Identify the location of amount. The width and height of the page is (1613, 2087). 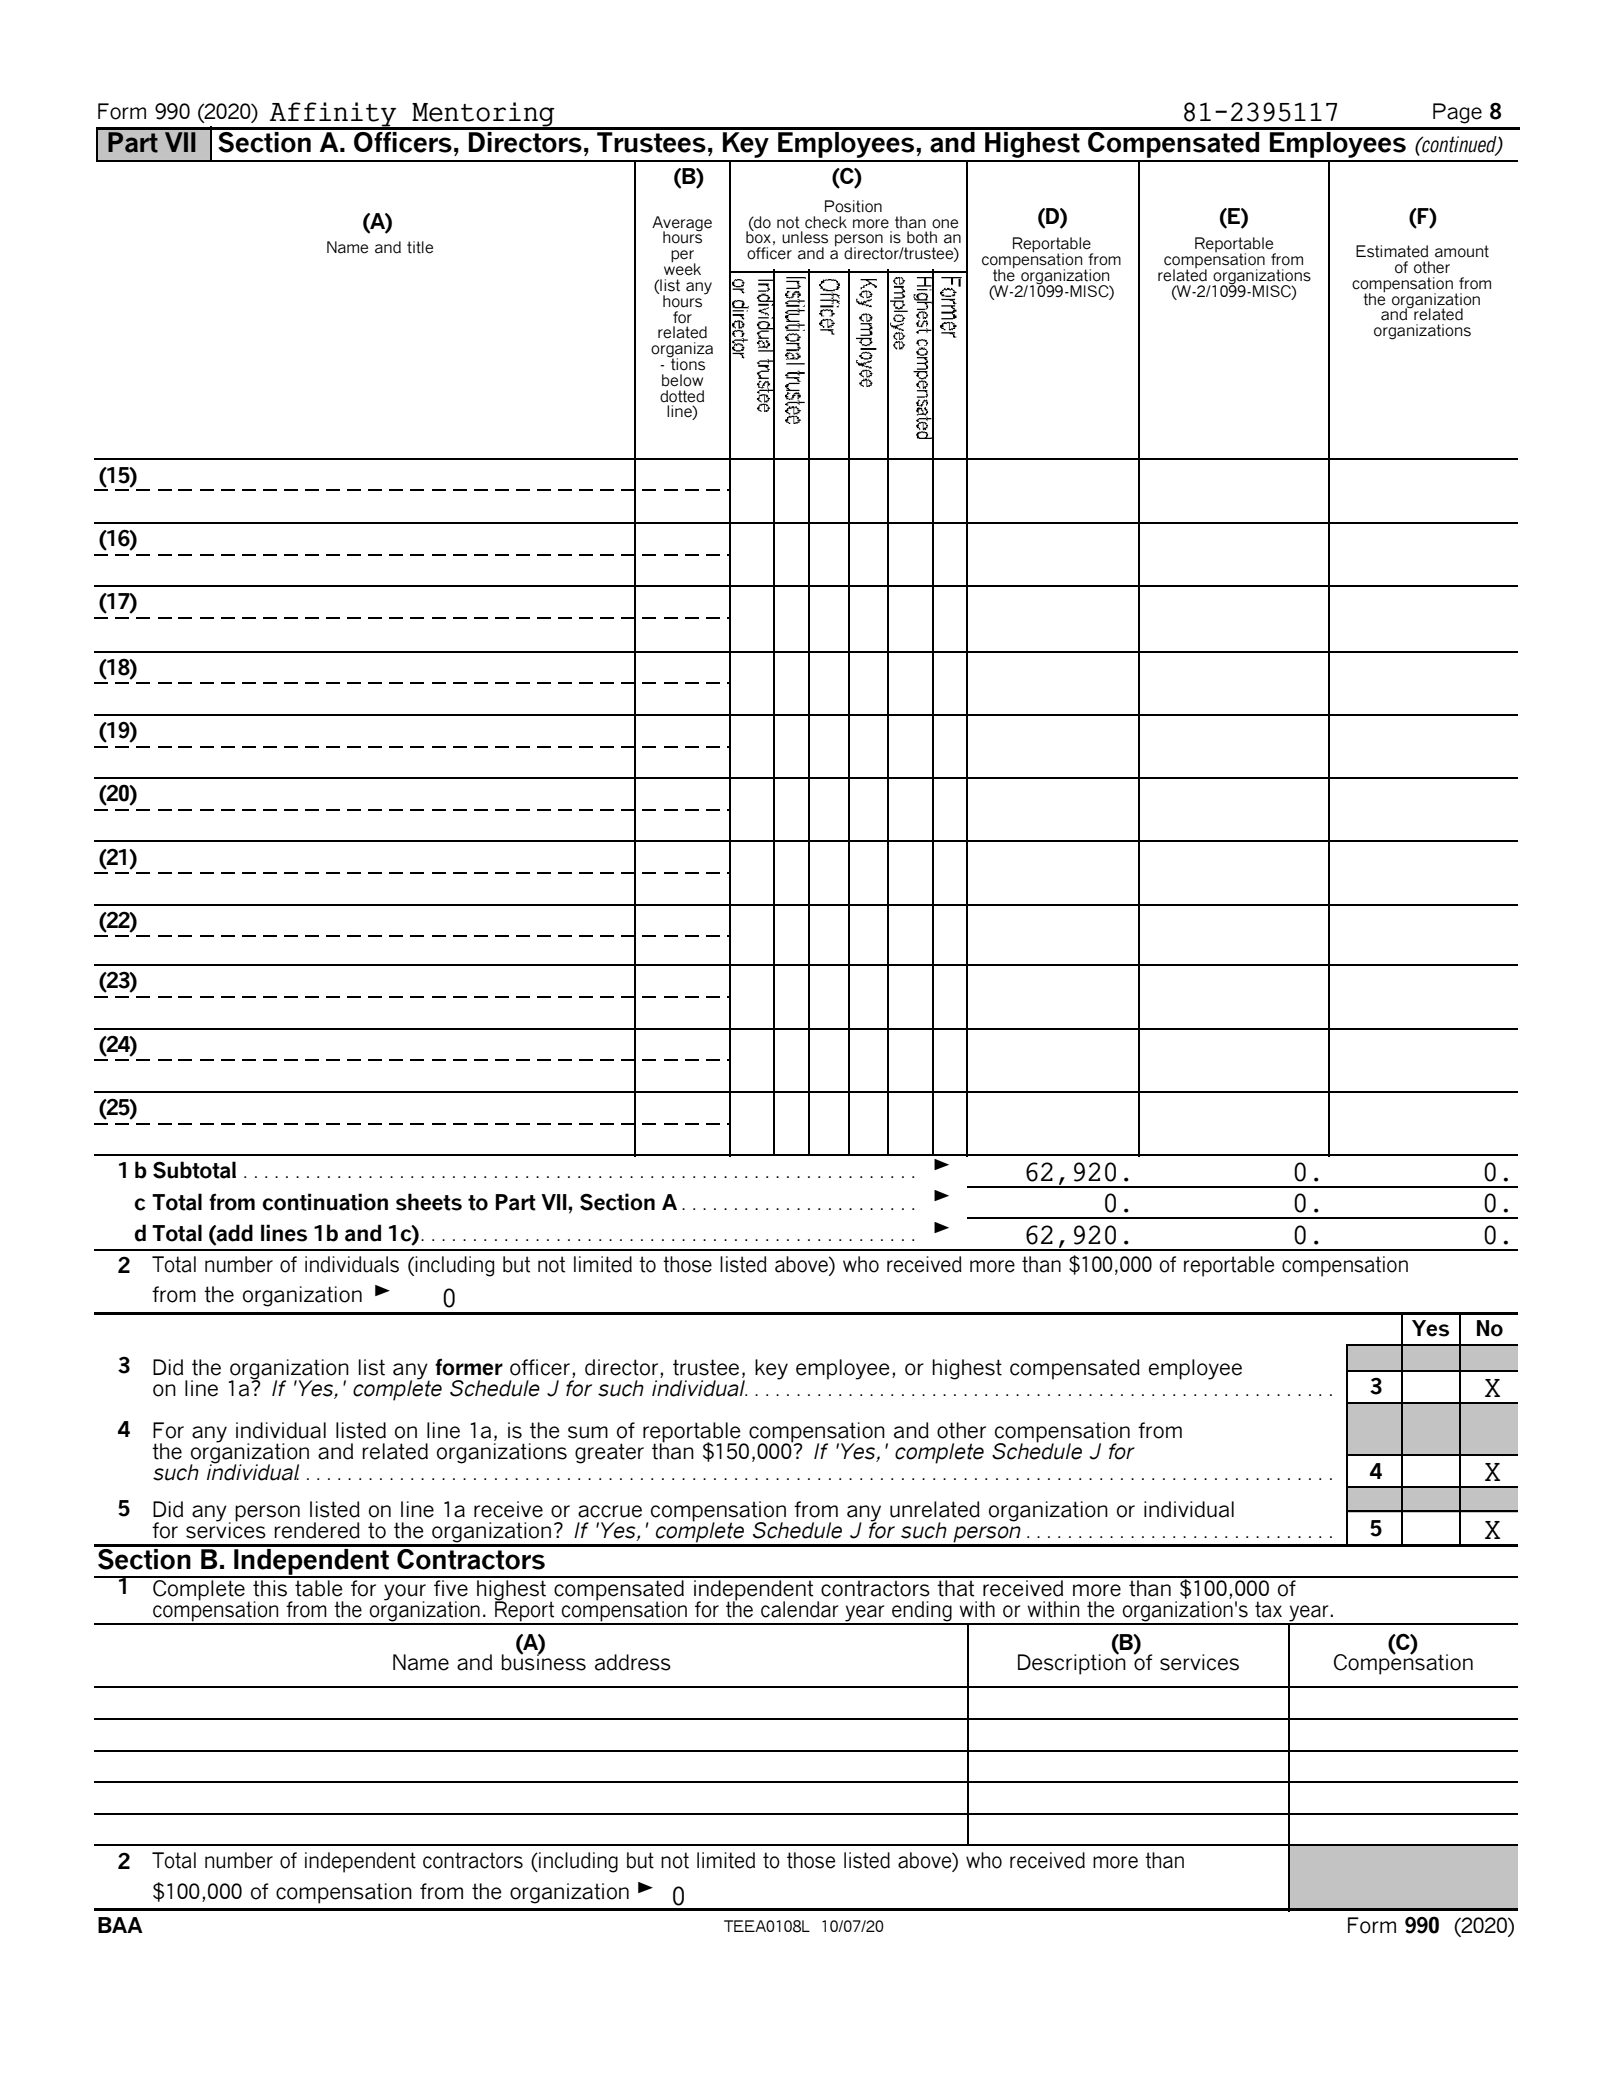
(1462, 251).
